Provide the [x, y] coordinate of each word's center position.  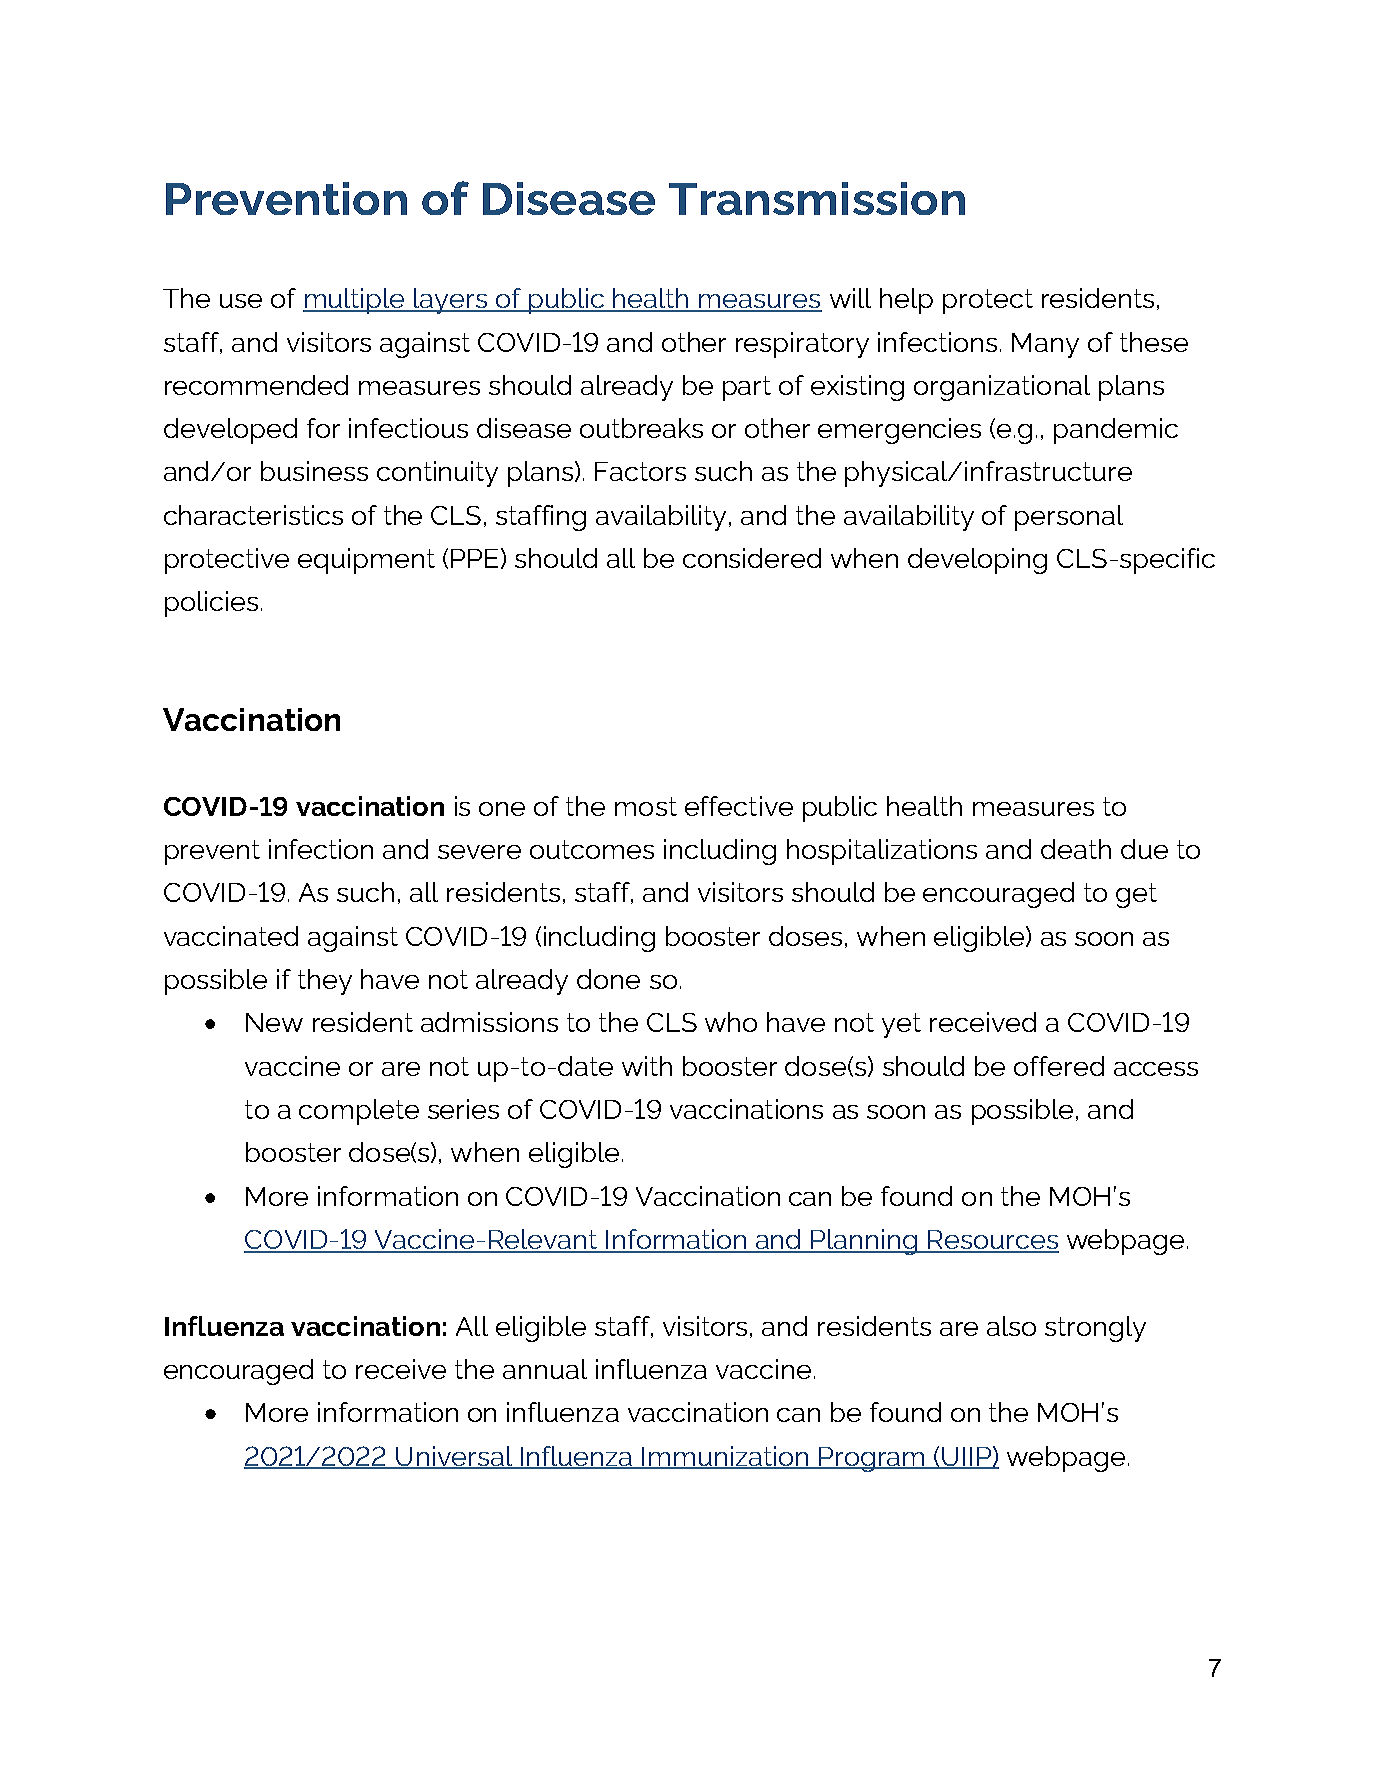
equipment [366, 561]
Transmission [817, 198]
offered [1059, 1066]
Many [1045, 345]
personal [1069, 518]
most [646, 806]
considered [752, 558]
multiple [355, 301]
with [647, 1066]
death [1076, 849]
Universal [455, 1457]
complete [359, 1112]
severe [479, 852]
